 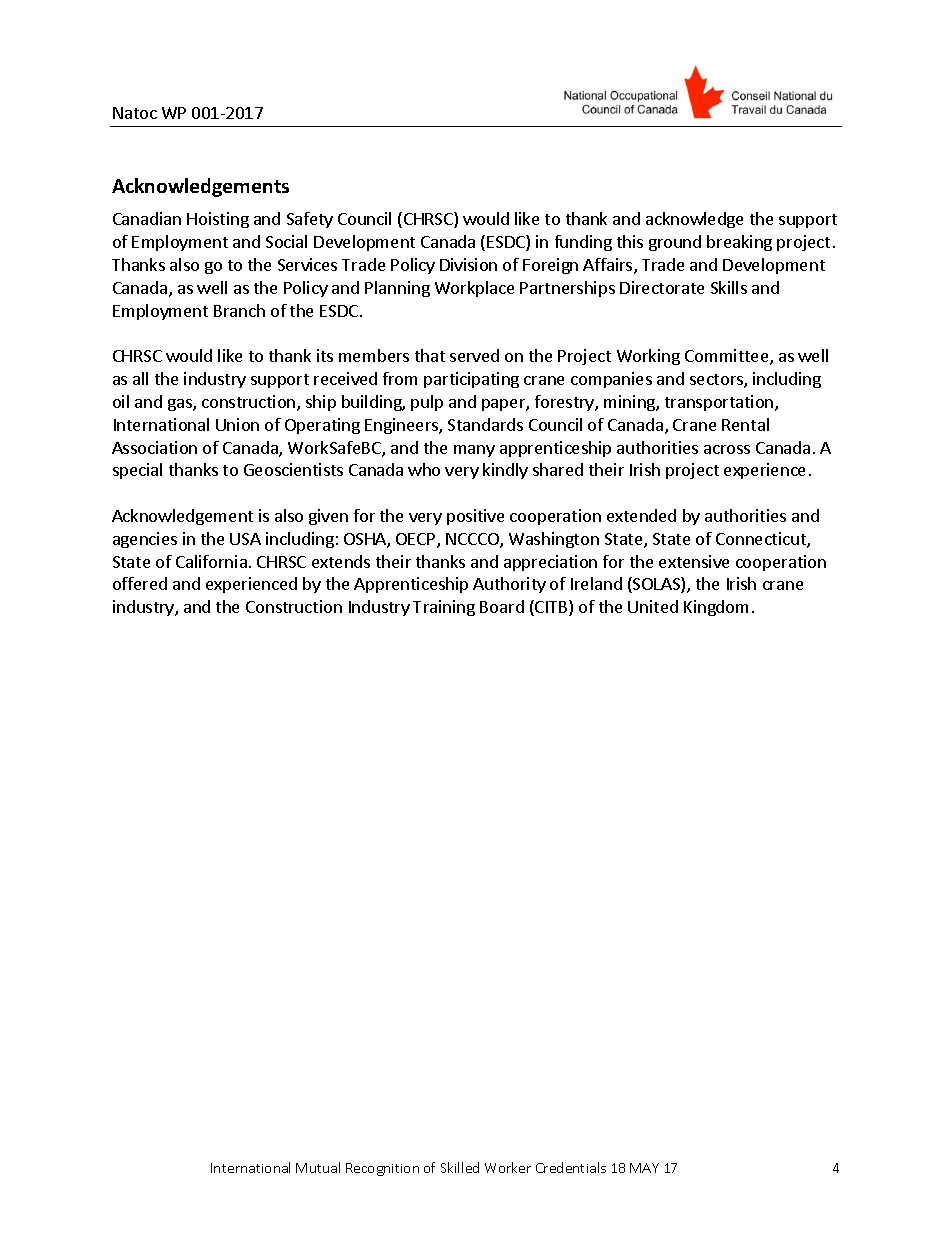 What do you see at coordinates (460, 1167) in the screenshot?
I see `Skilled` at bounding box center [460, 1167].
